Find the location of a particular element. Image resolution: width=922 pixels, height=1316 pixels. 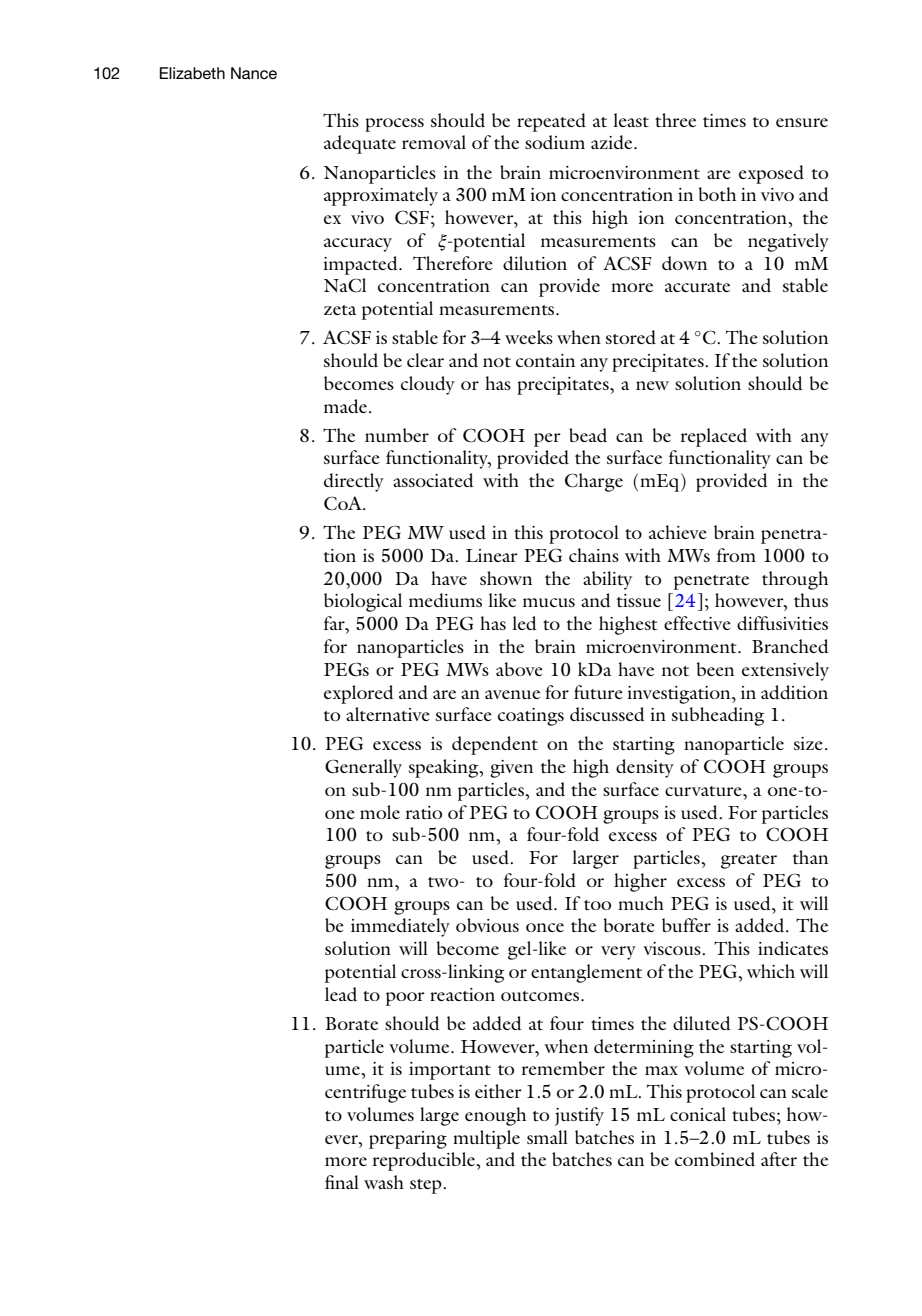

replaced is located at coordinates (714, 437).
